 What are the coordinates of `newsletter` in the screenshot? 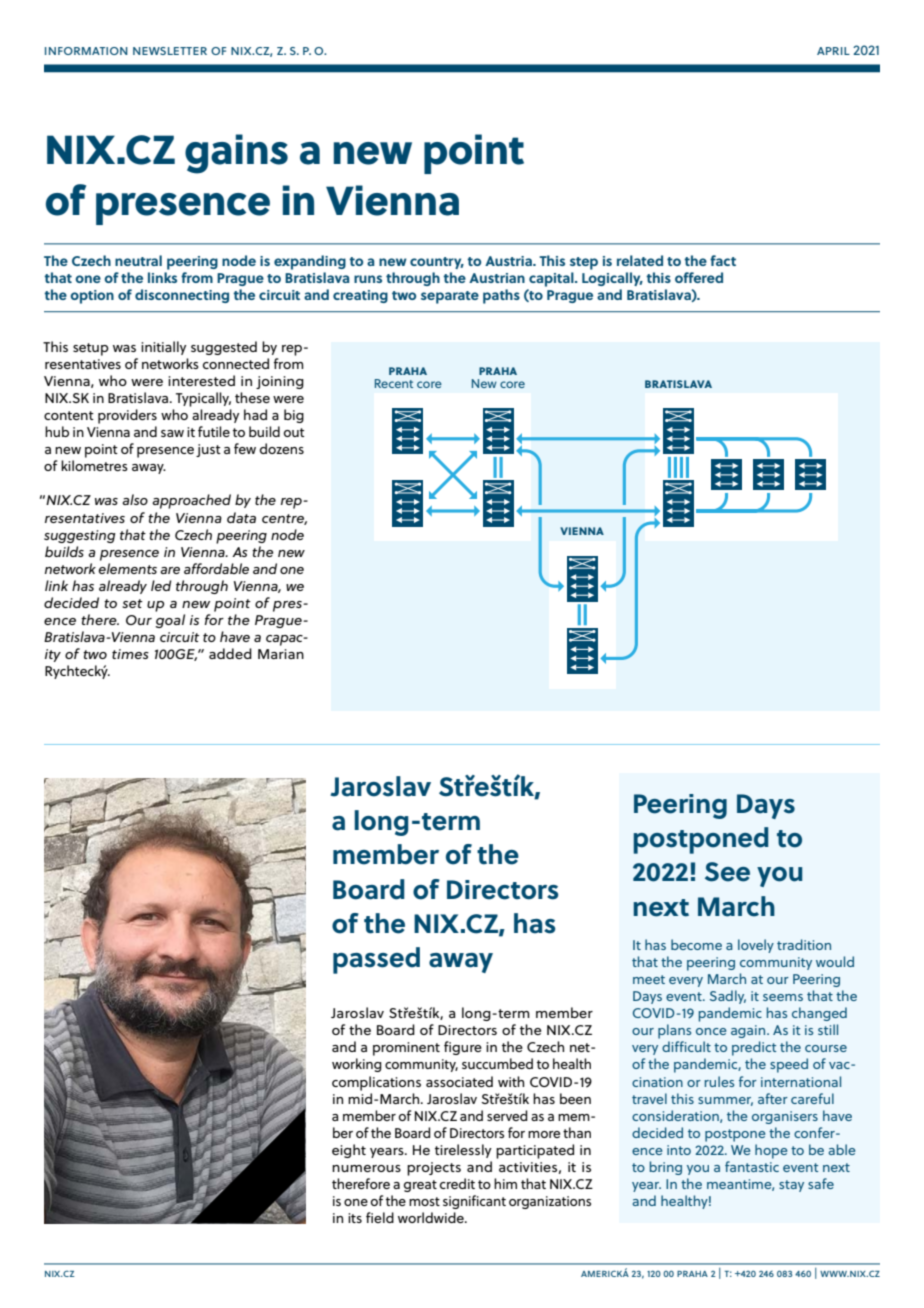 It's located at (170, 51).
